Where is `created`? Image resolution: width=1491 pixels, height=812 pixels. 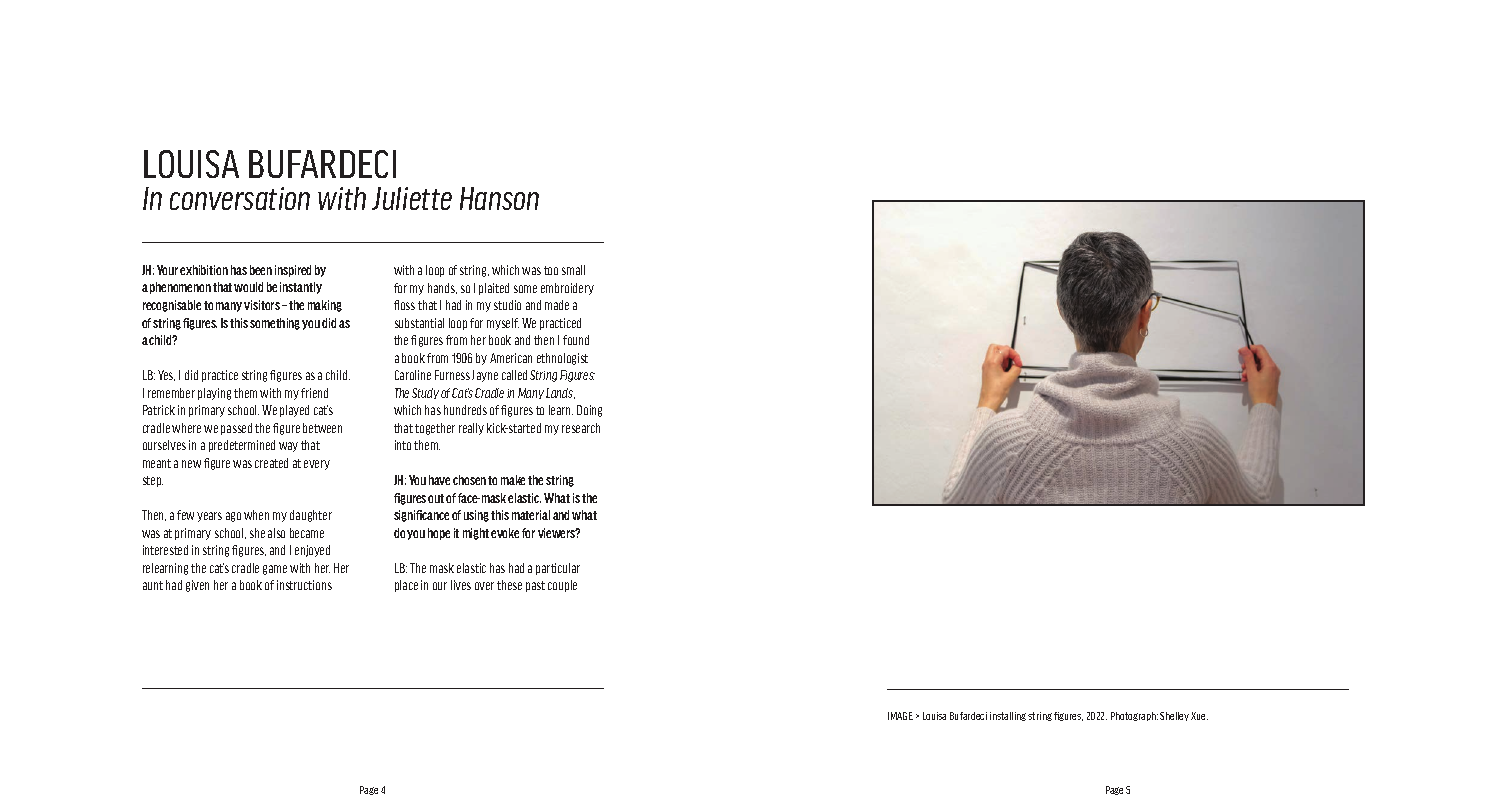 created is located at coordinates (271, 463).
